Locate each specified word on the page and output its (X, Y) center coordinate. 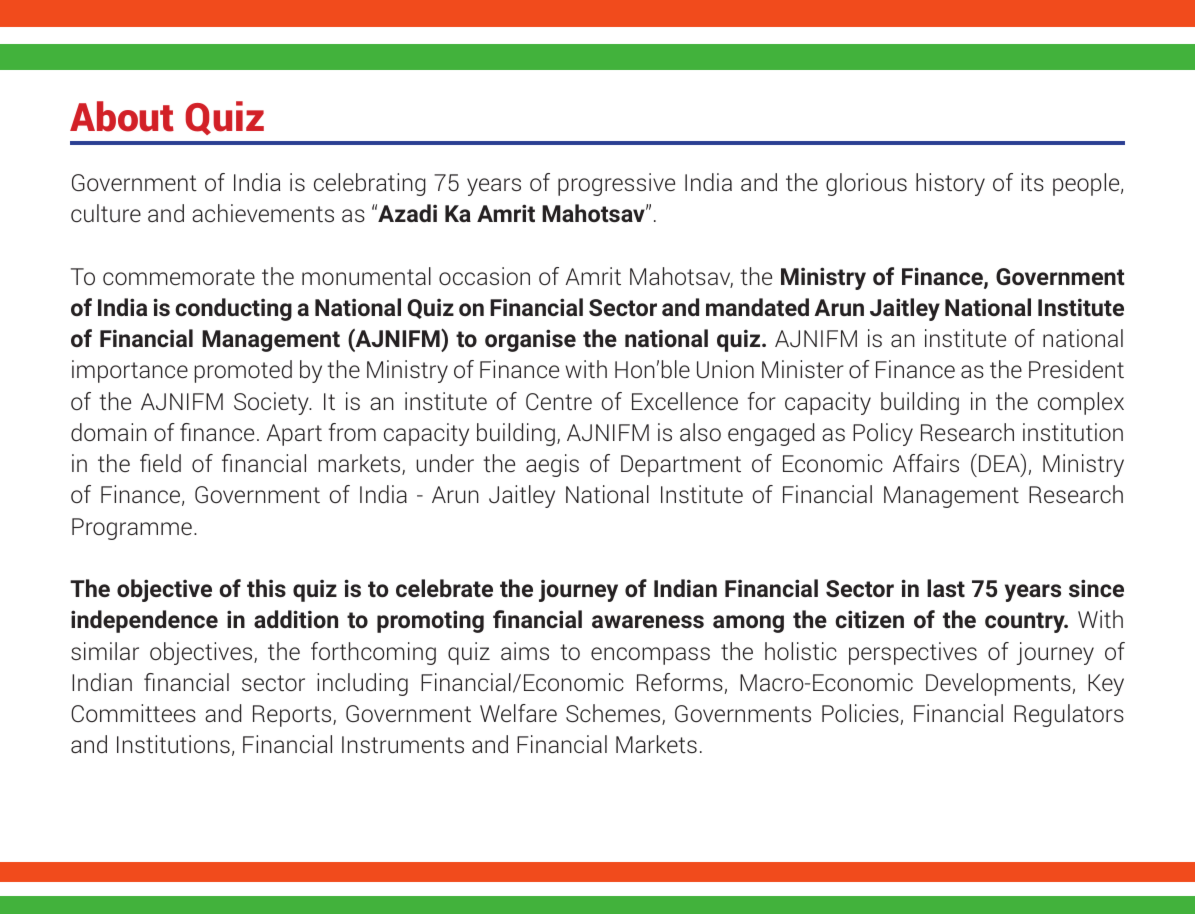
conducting (233, 309)
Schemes (614, 714)
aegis (552, 465)
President (1076, 369)
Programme (132, 529)
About (122, 116)
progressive (616, 184)
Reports (293, 716)
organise (530, 340)
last (946, 588)
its (1032, 182)
